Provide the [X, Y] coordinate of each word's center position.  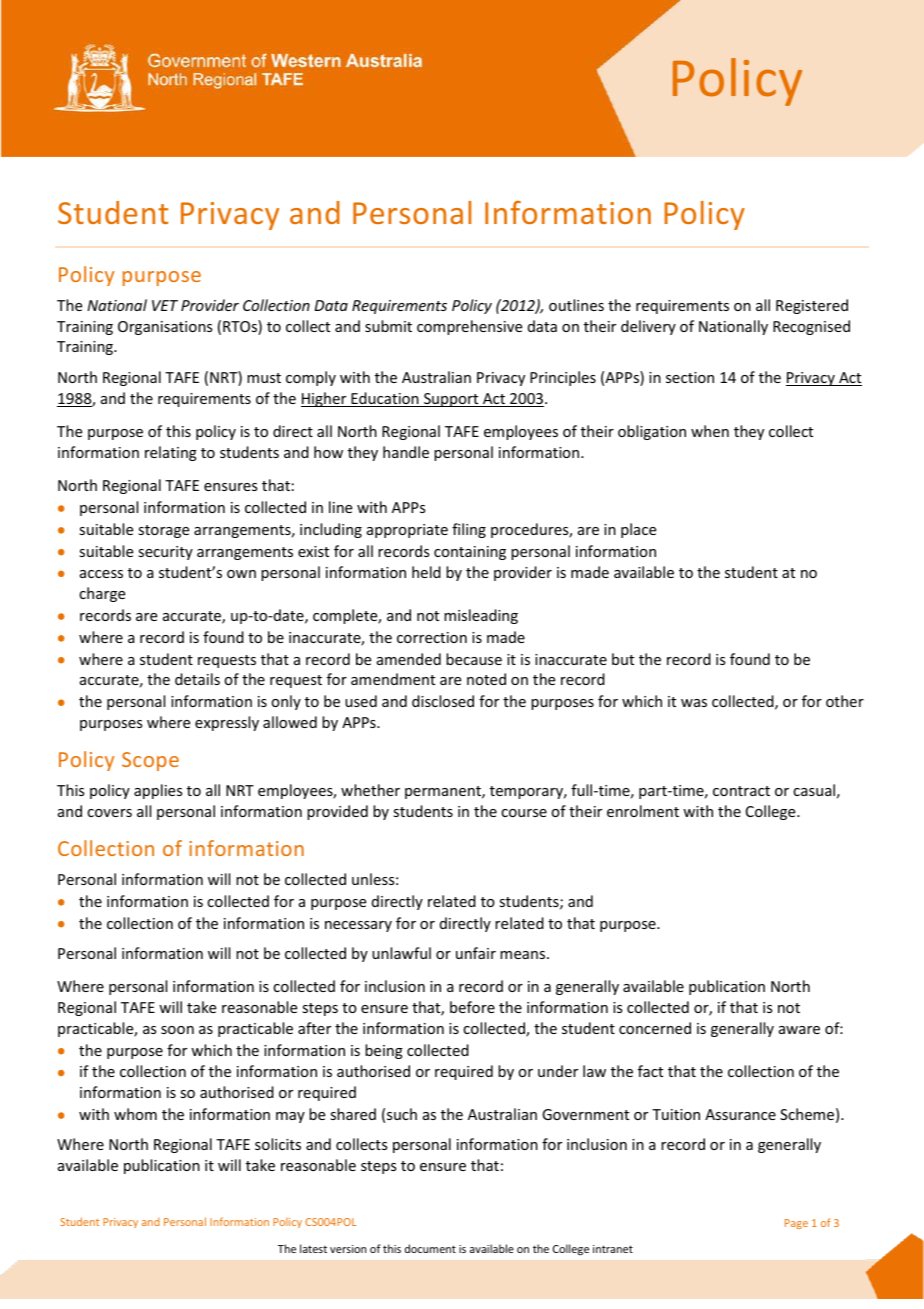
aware [799, 1030]
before [472, 1007]
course [524, 813]
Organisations [165, 328]
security [165, 553]
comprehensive [469, 327]
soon [177, 1030]
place [638, 530]
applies [158, 791]
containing [470, 553]
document [430, 1248]
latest [313, 1248]
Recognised [811, 327]
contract [741, 791]
